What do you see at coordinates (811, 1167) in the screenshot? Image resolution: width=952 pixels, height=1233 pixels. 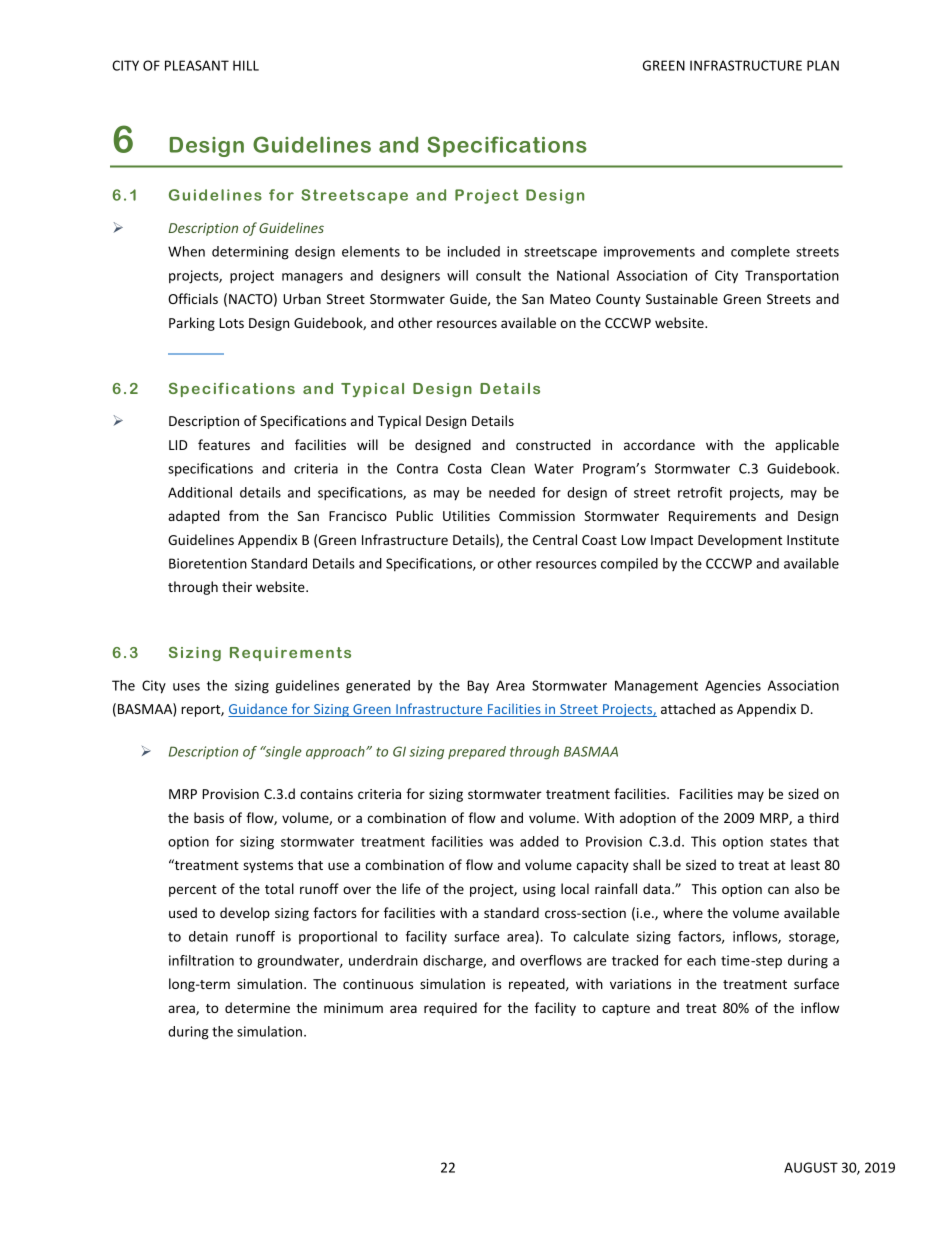 I see `AUGUST` at bounding box center [811, 1167].
